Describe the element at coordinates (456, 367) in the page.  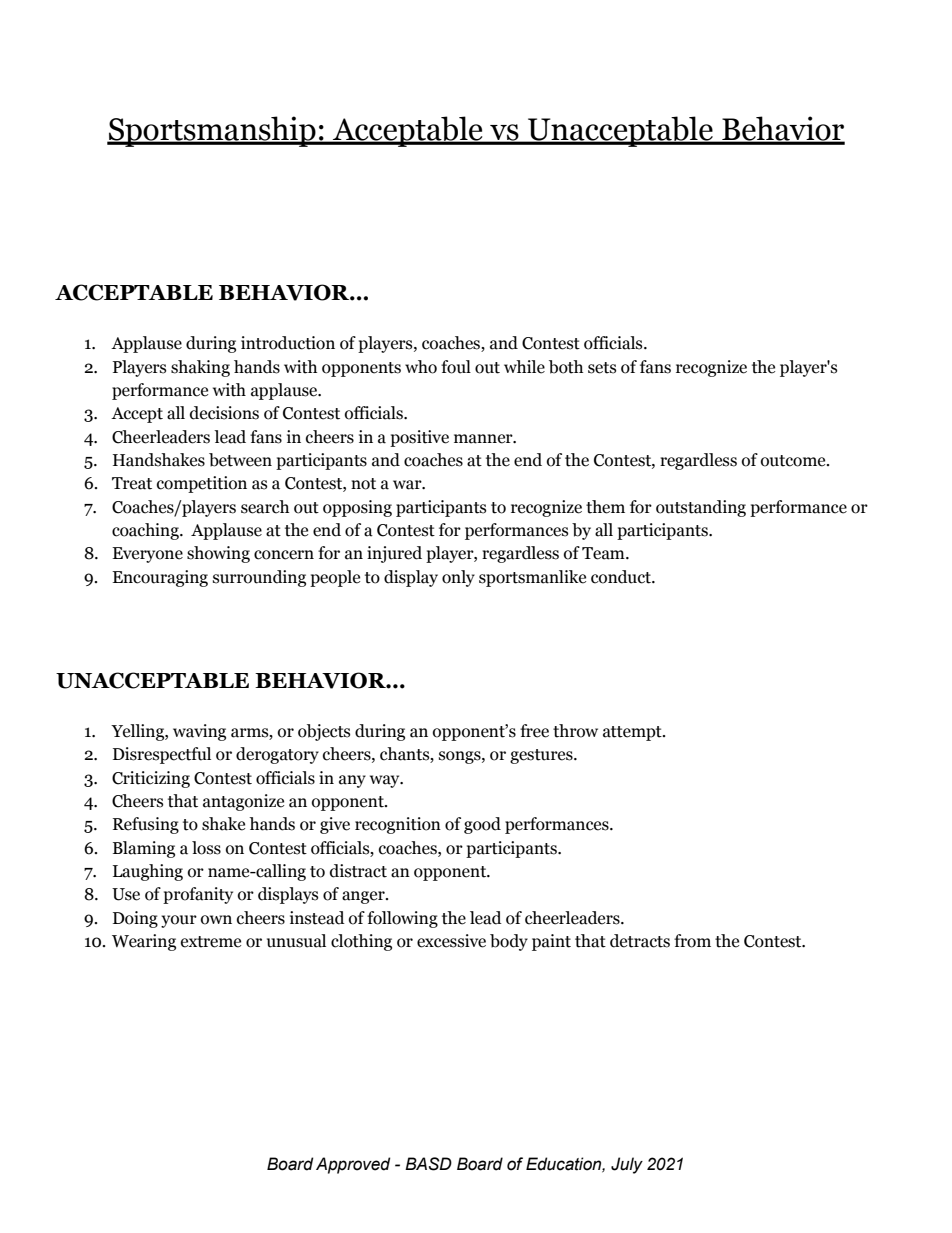
I see `foul` at that location.
